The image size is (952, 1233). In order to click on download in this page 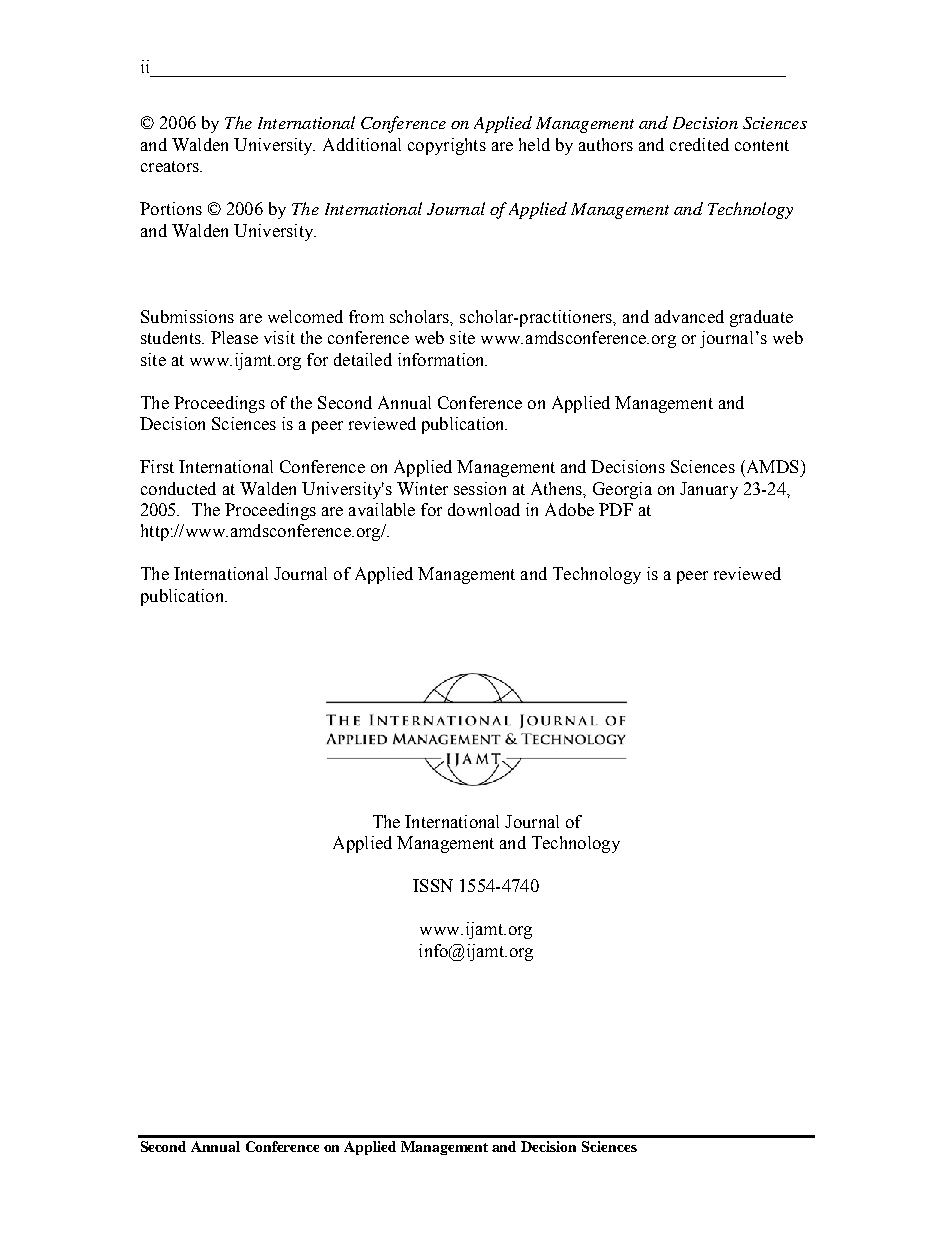, I will do `click(484, 509)`.
